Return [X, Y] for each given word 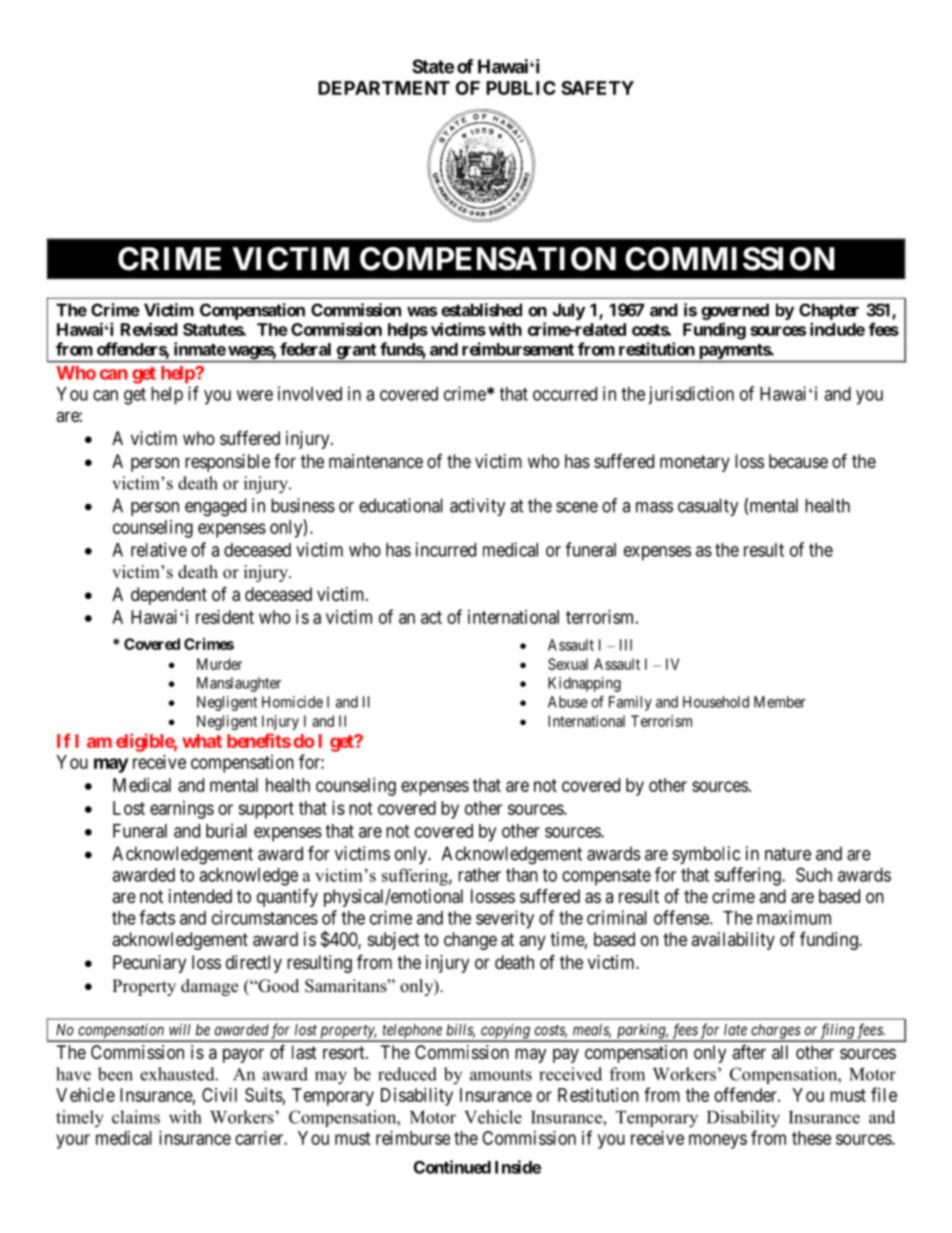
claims [136, 1117]
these [811, 1138]
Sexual [568, 664]
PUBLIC [521, 88]
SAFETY [597, 88]
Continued [452, 1167]
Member [780, 702]
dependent [169, 596]
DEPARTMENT [384, 88]
